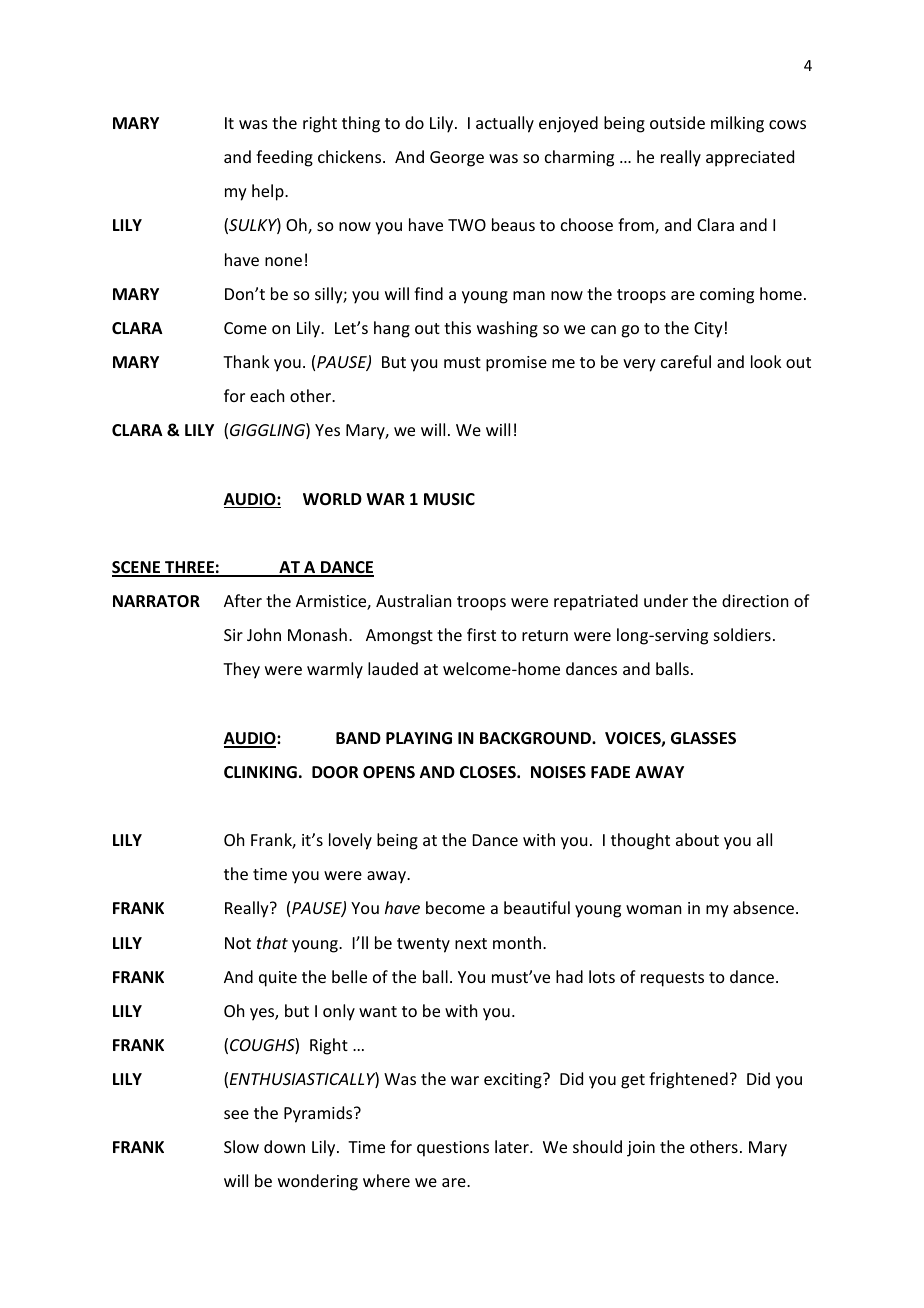 This document has height=1308, width=924. Describe the element at coordinates (284, 158) in the document. I see `feeding` at that location.
